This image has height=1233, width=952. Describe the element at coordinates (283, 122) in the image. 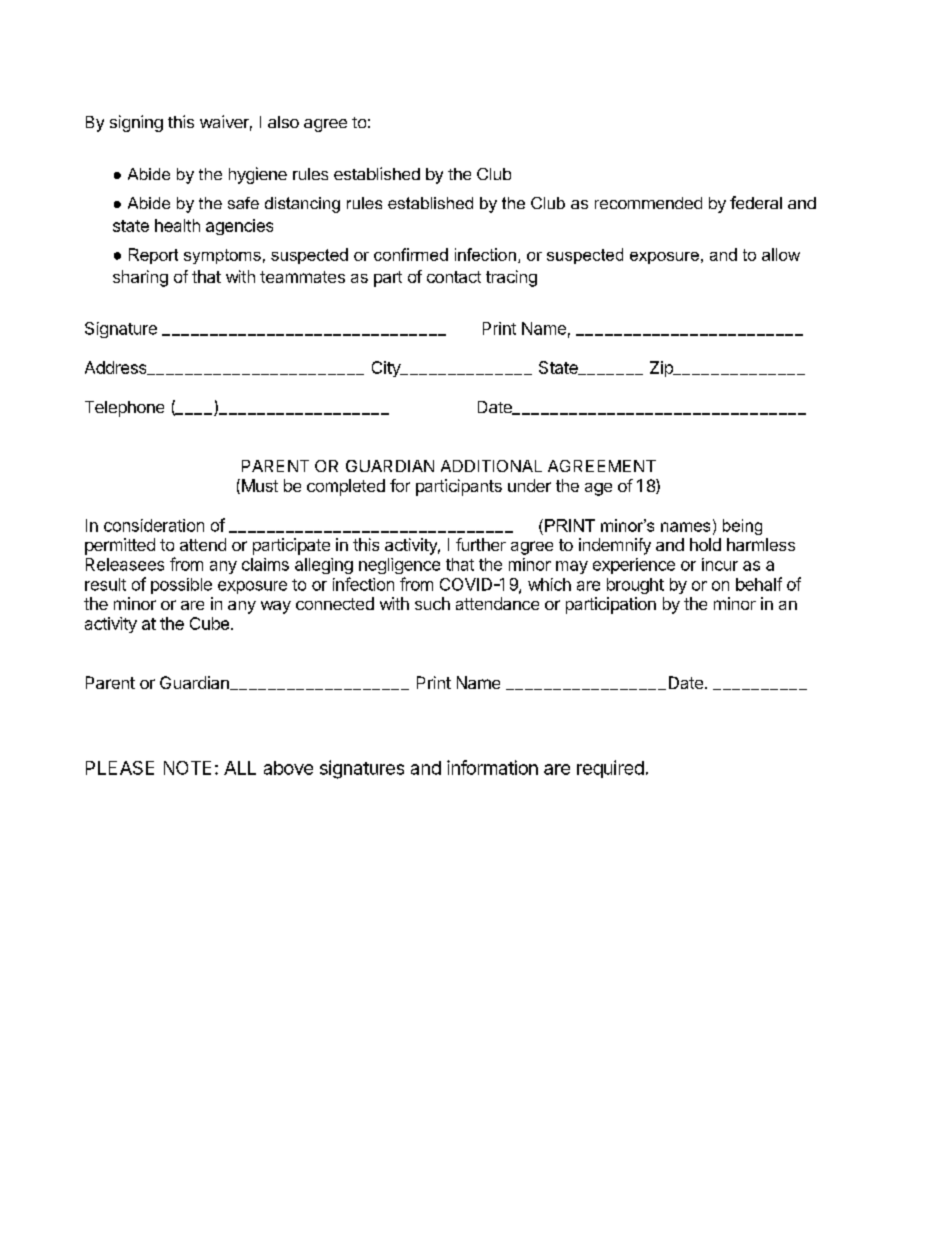

I see `also` at that location.
